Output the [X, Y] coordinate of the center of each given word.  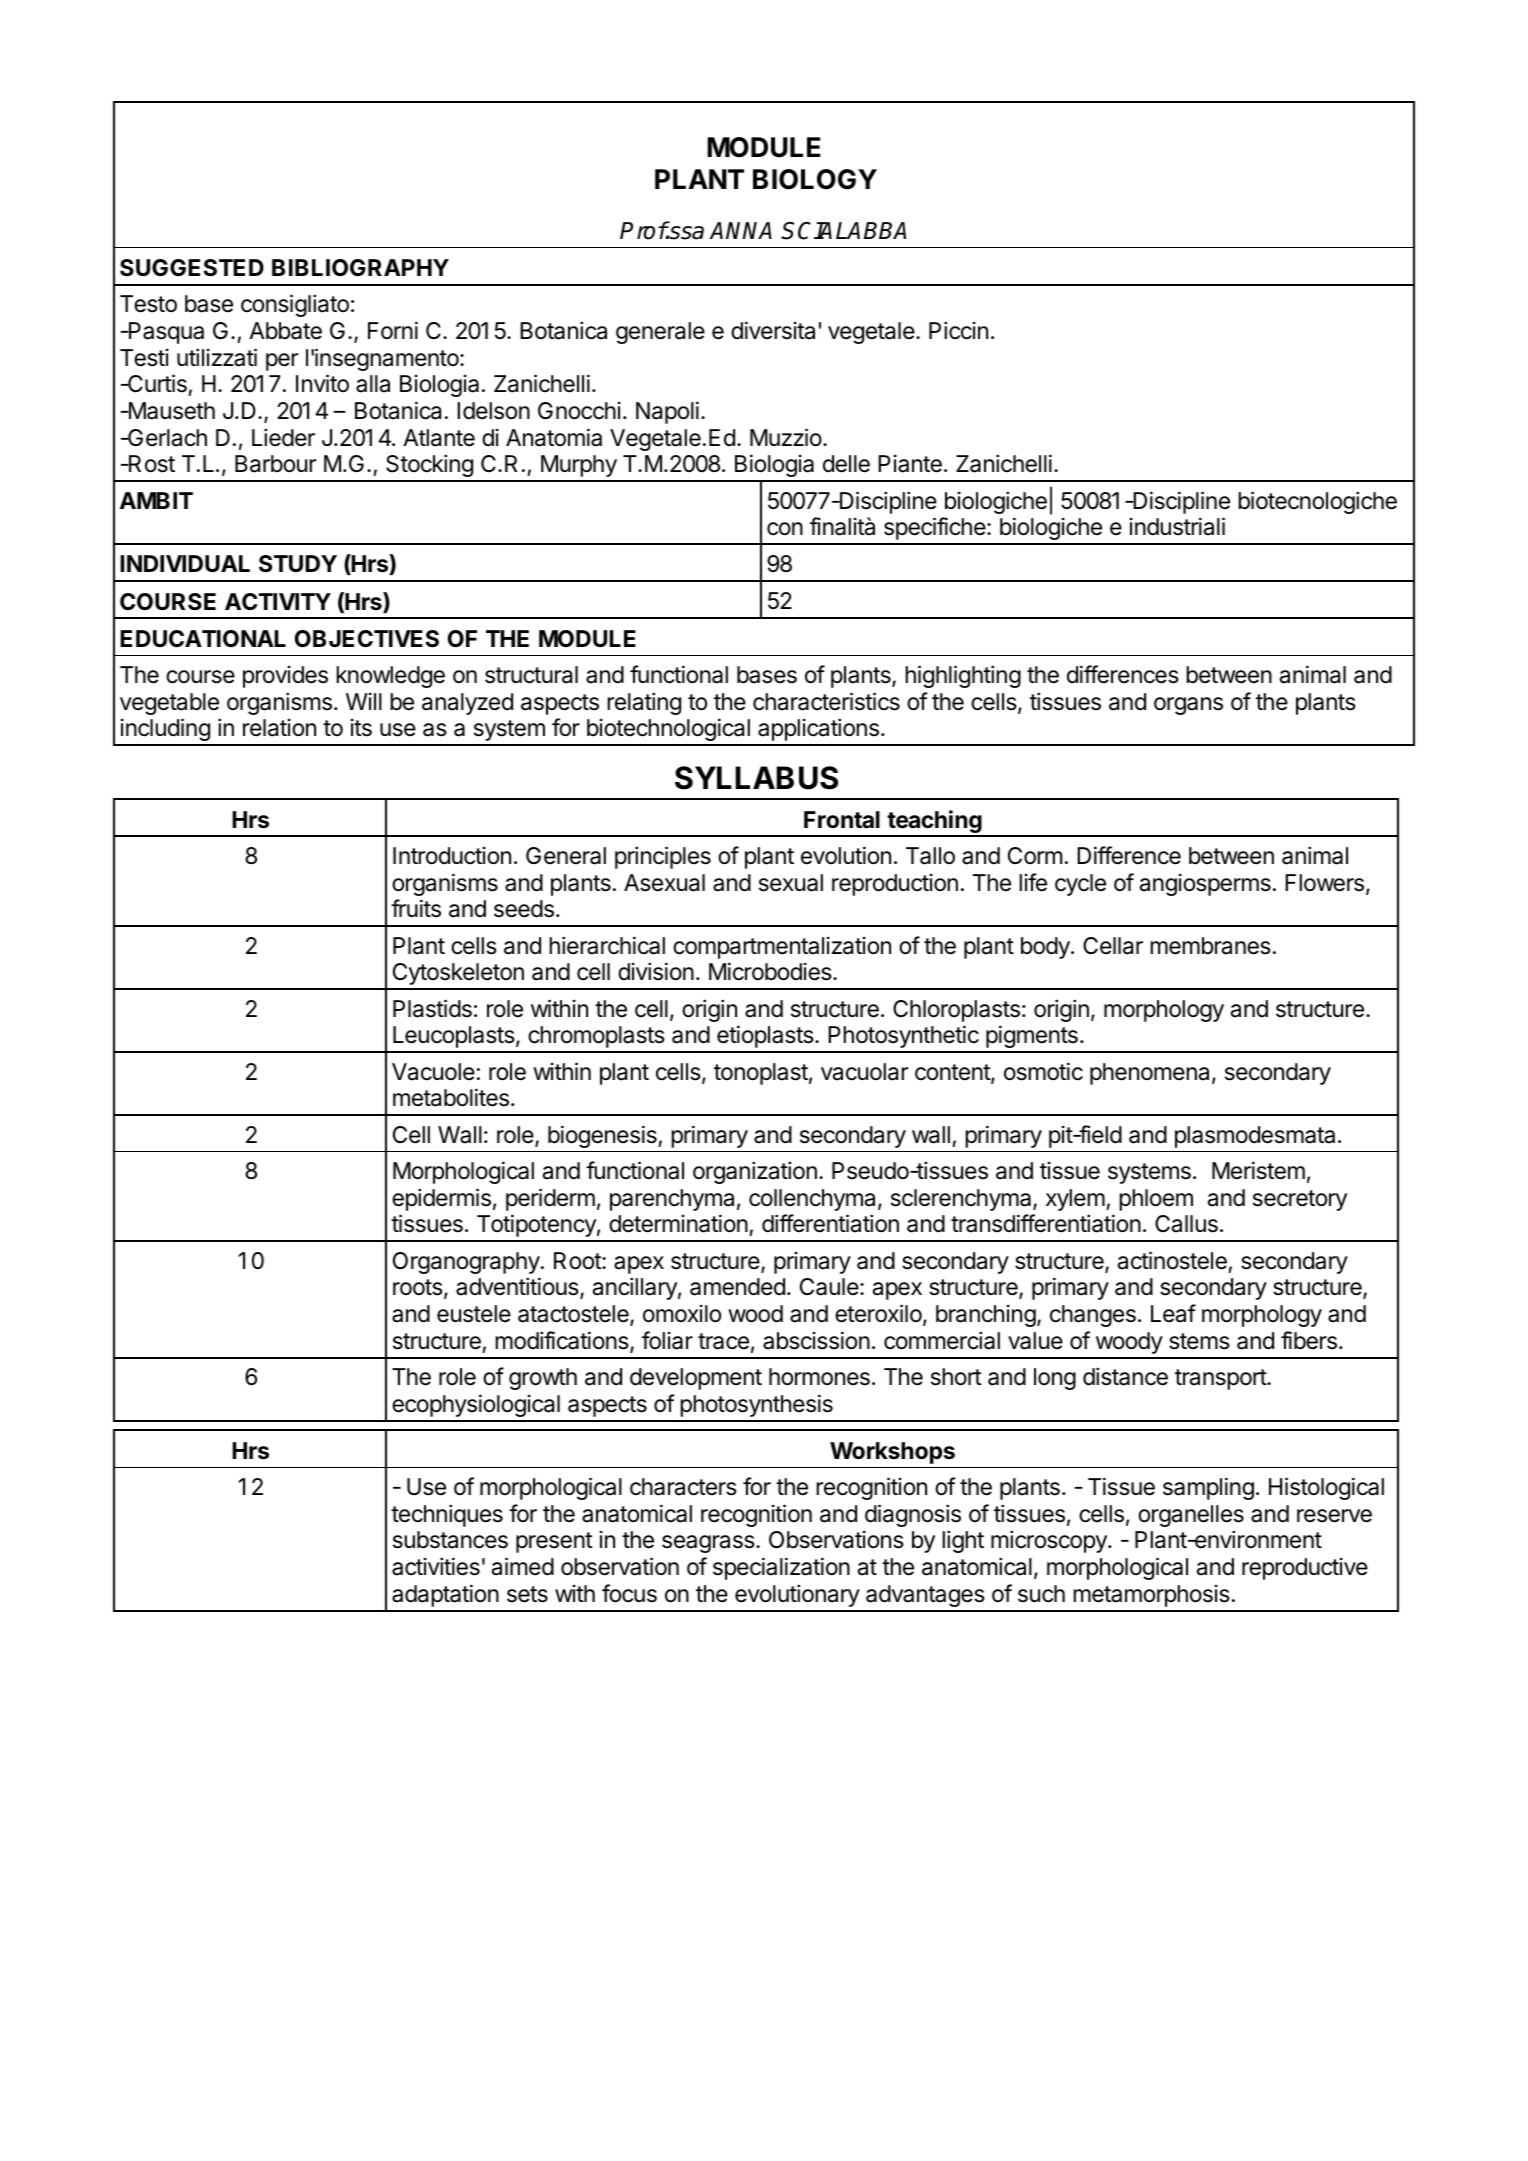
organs [1188, 706]
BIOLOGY [815, 179]
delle [846, 464]
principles [663, 857]
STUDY [298, 564]
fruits [416, 908]
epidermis [441, 1199]
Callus [1186, 1224]
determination [678, 1223]
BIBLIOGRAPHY [360, 267]
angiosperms [1205, 885]
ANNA [740, 230]
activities [436, 1566]
